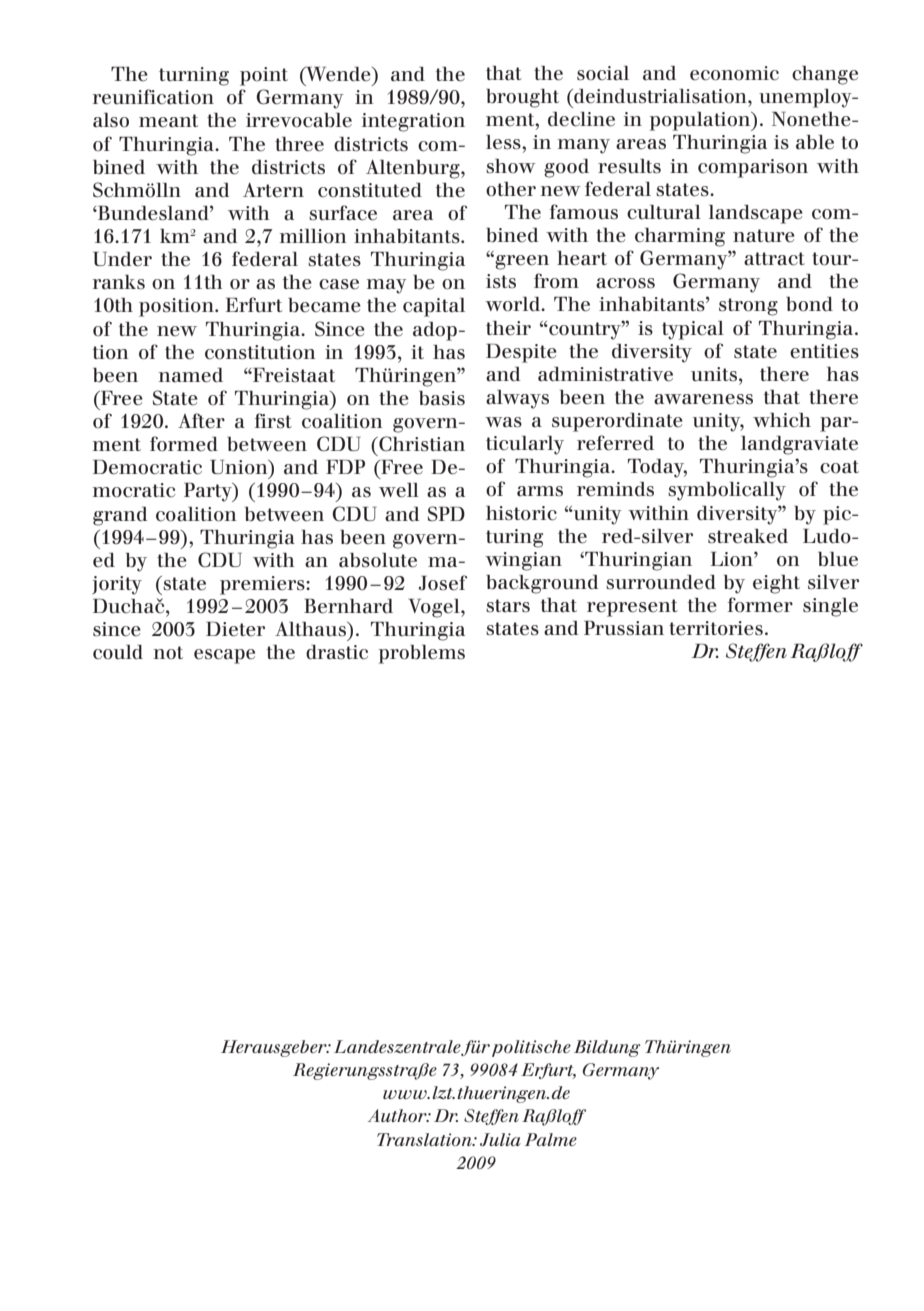 This page has height=1311, width=924. Describe the element at coordinates (714, 374) in the page. I see `units` at that location.
